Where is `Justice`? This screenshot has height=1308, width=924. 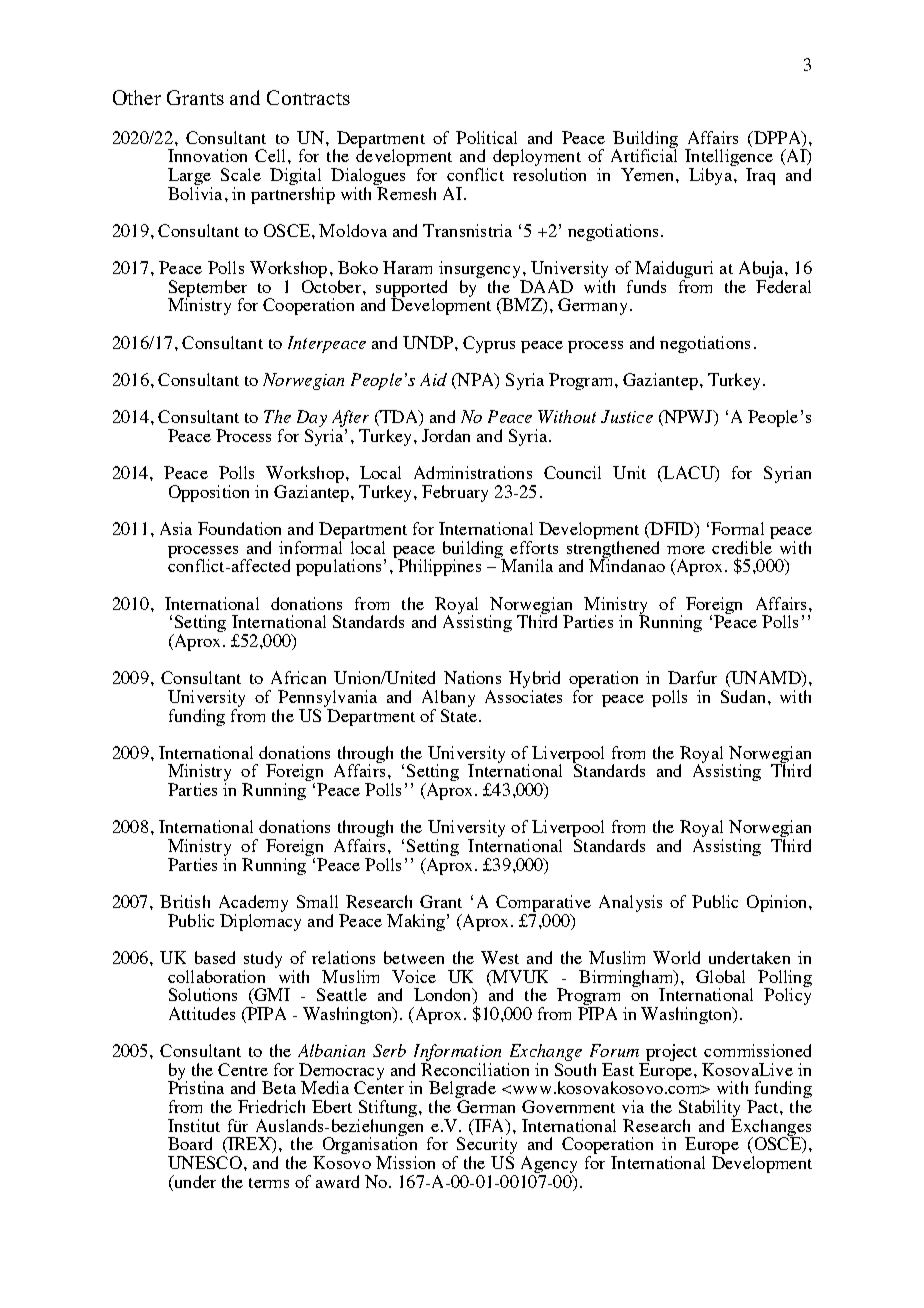
Justice is located at coordinates (627, 416).
